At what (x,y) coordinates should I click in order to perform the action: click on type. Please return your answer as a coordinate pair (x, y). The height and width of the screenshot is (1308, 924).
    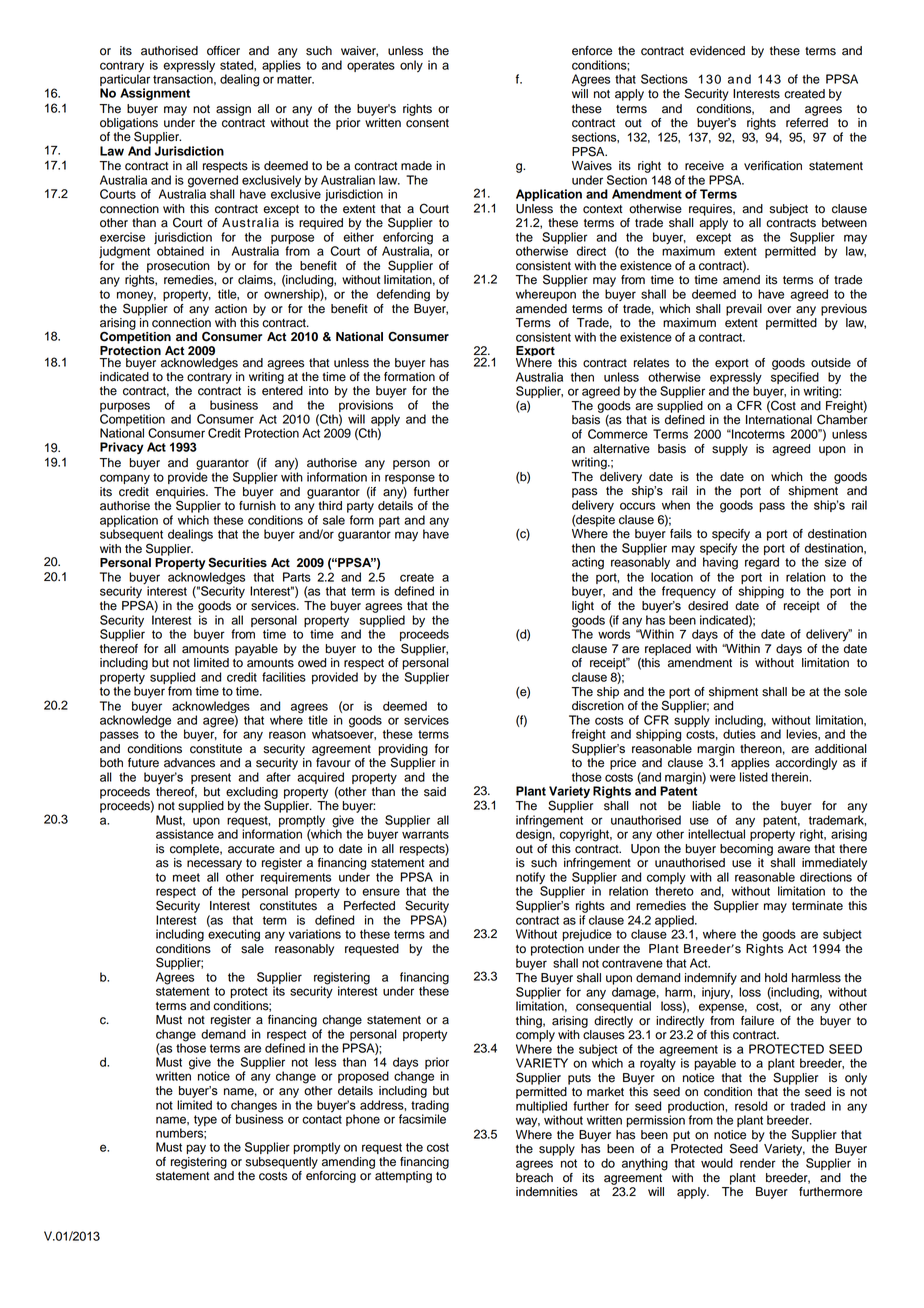
    Looking at the image, I should click on (205, 1121).
